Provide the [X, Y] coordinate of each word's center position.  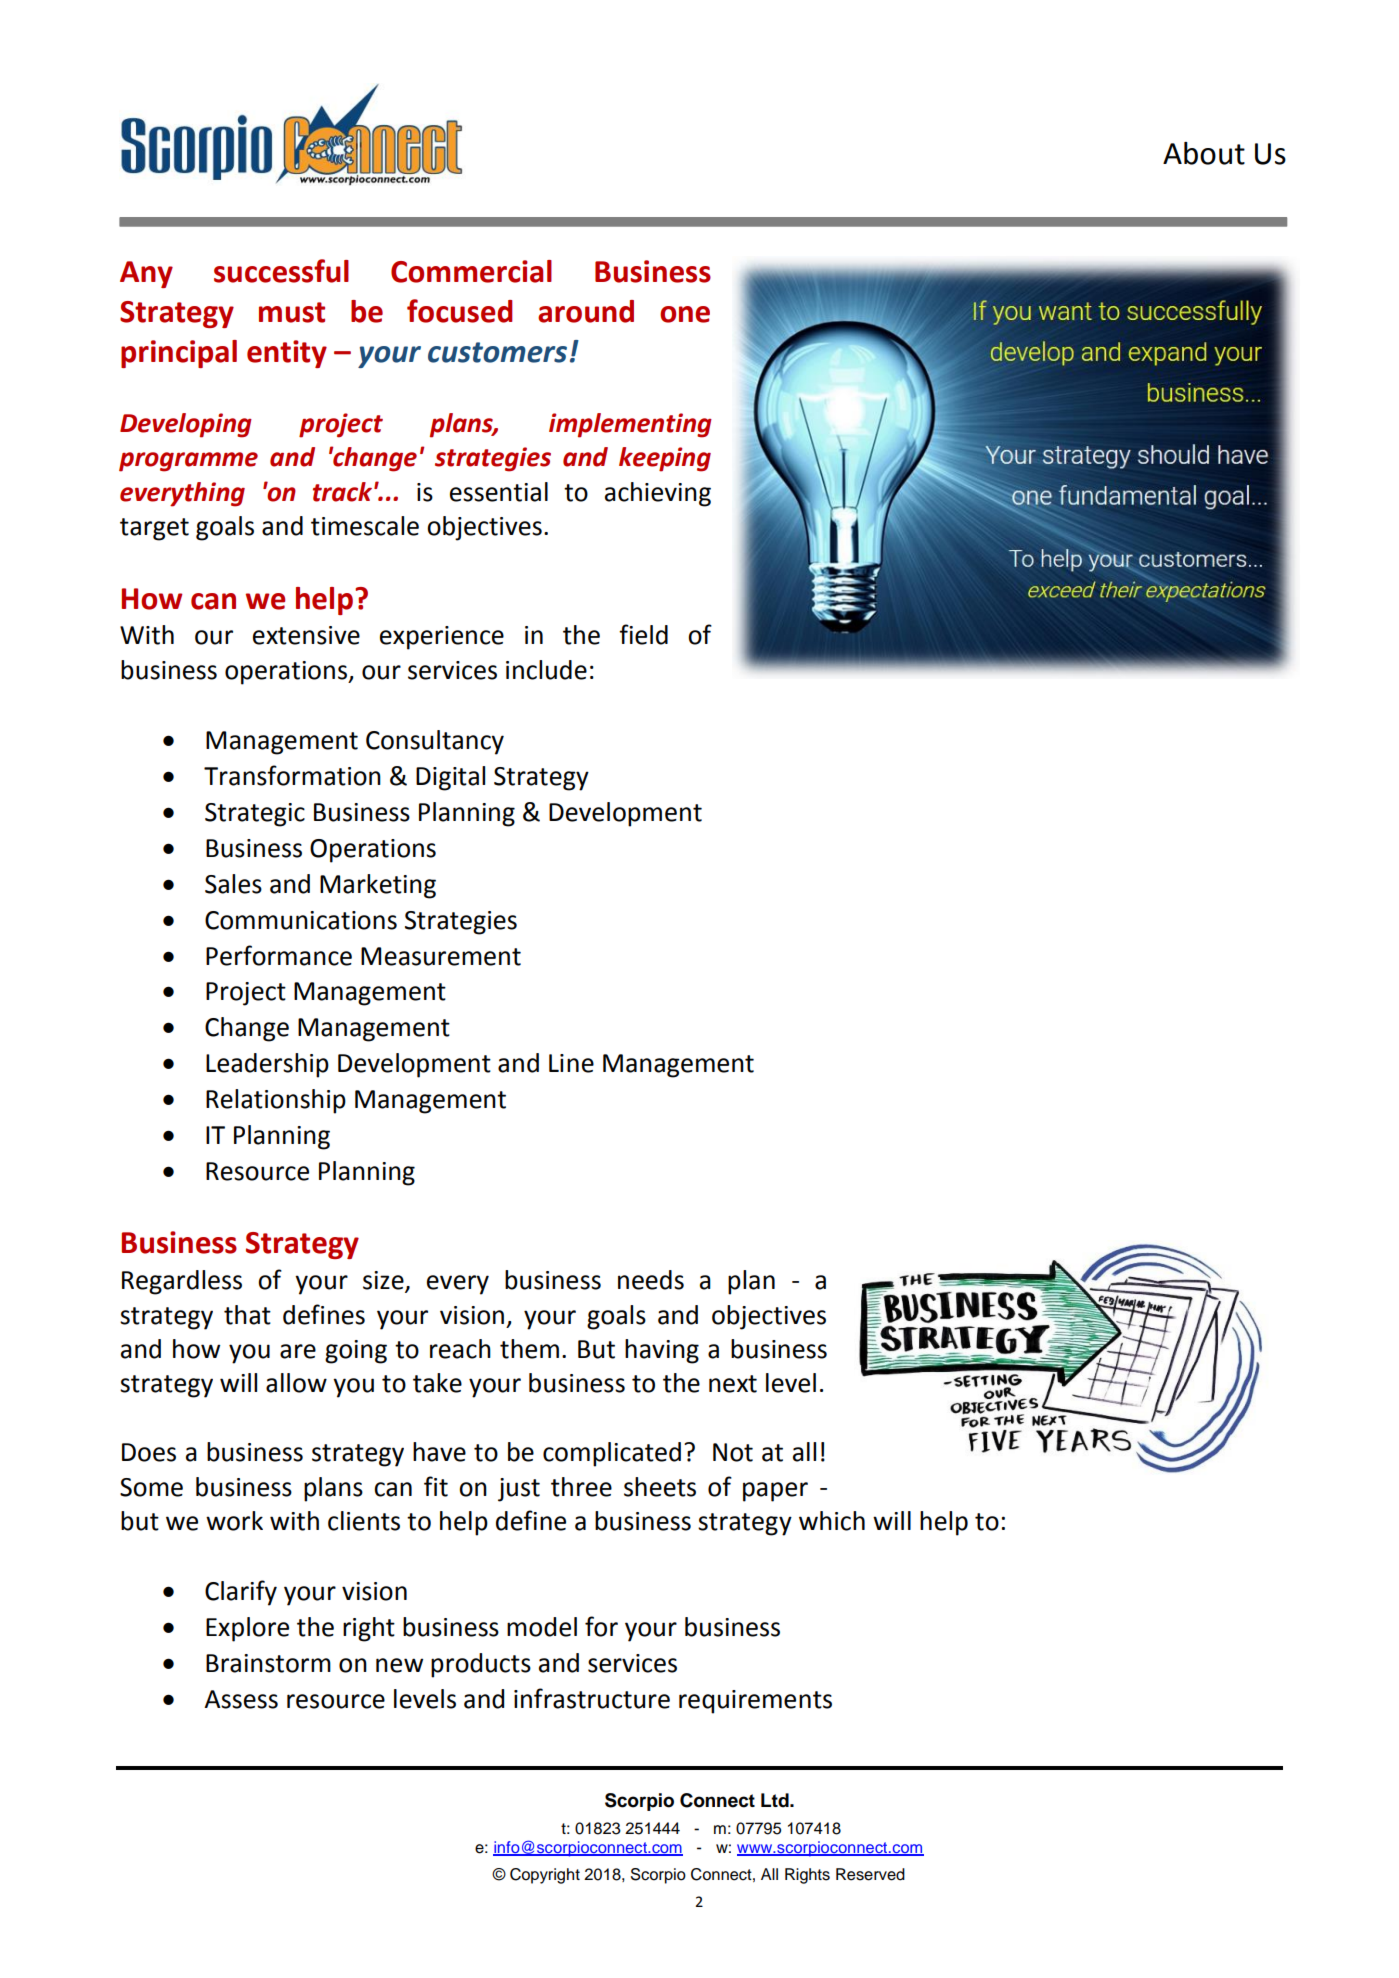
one [685, 314]
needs [651, 1280]
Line [571, 1063]
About [1204, 153]
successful [281, 271]
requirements [755, 1702]
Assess [241, 1699]
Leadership [267, 1065]
